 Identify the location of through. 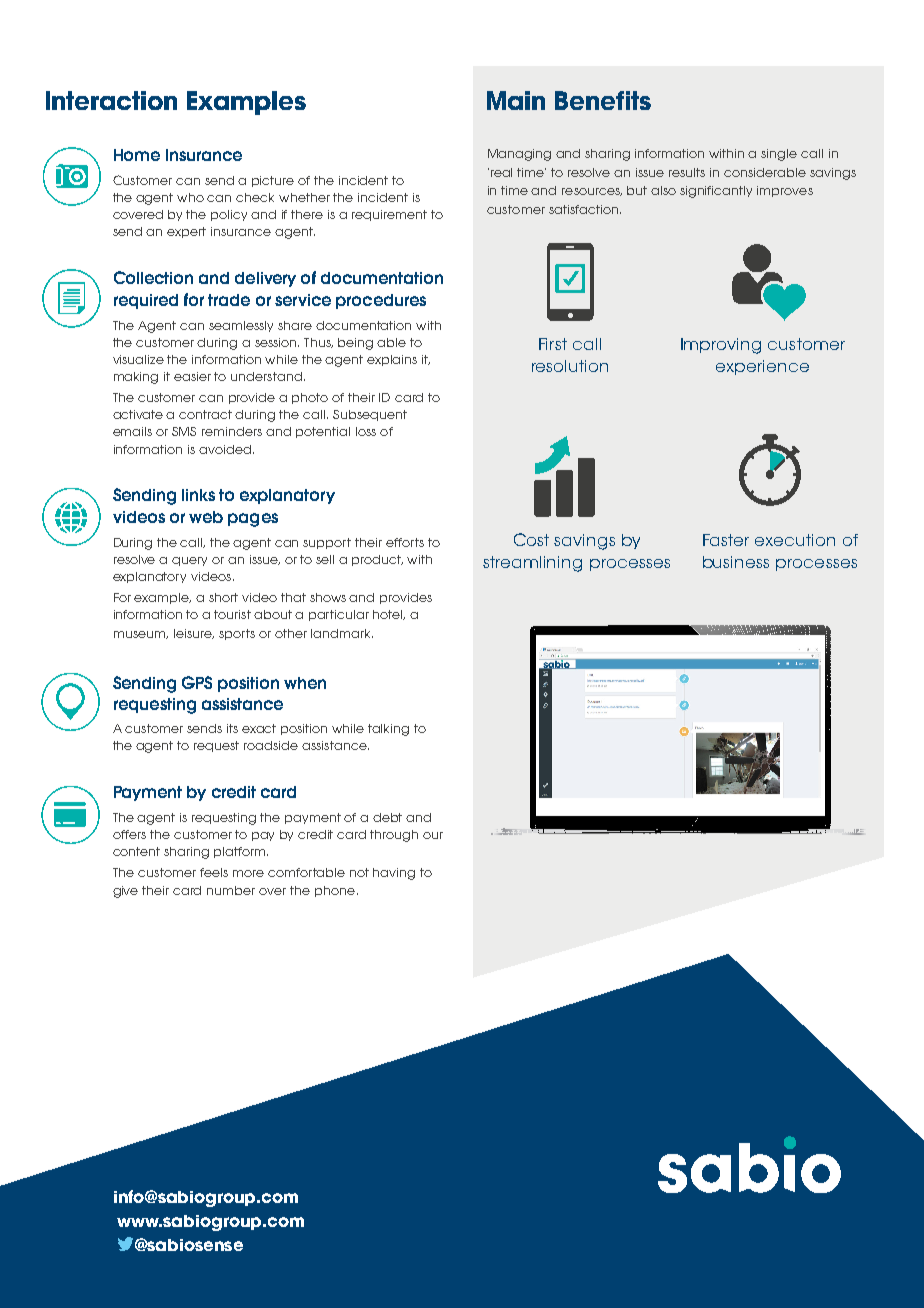
(394, 836).
